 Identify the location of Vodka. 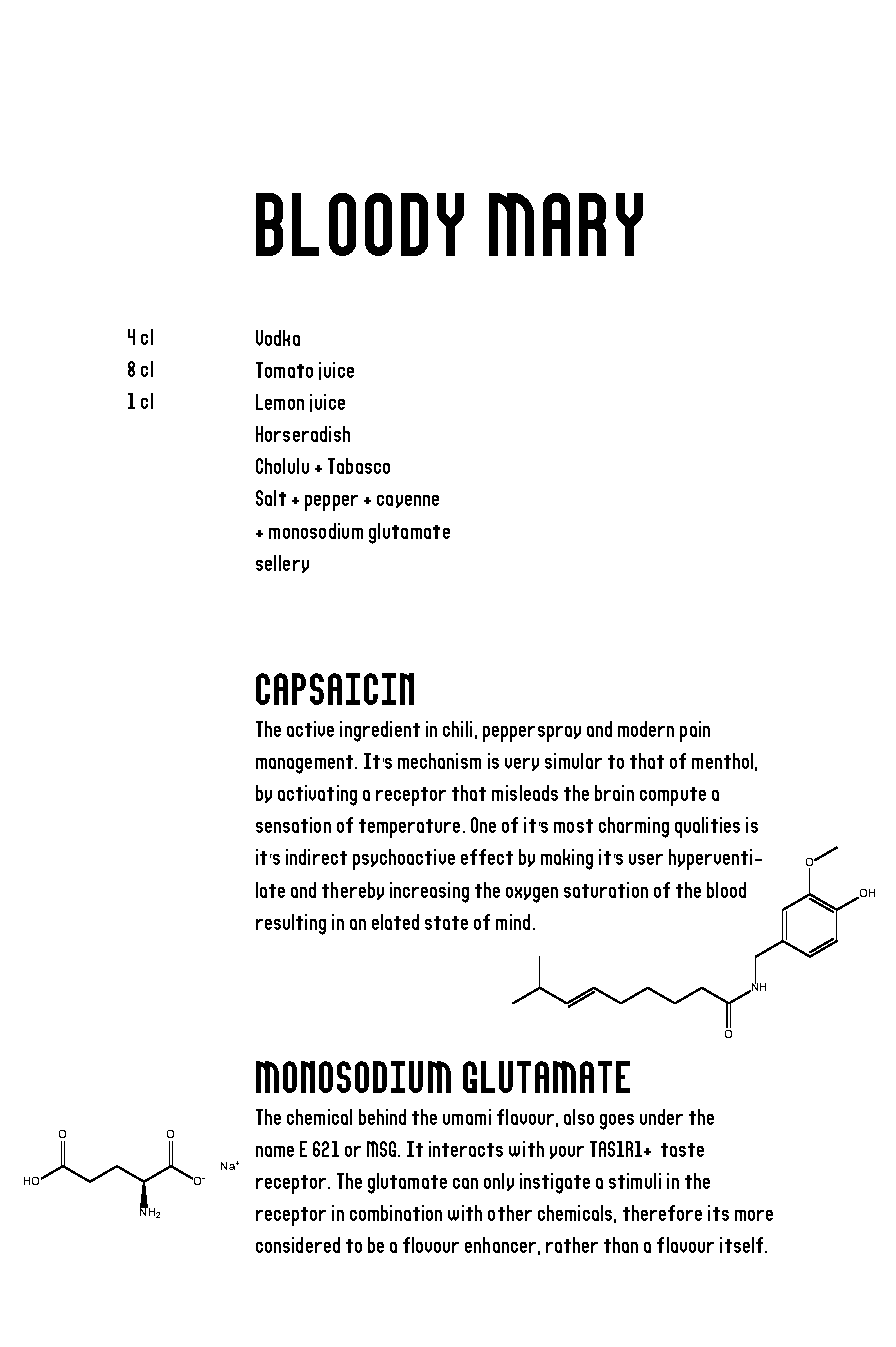
(278, 338).
